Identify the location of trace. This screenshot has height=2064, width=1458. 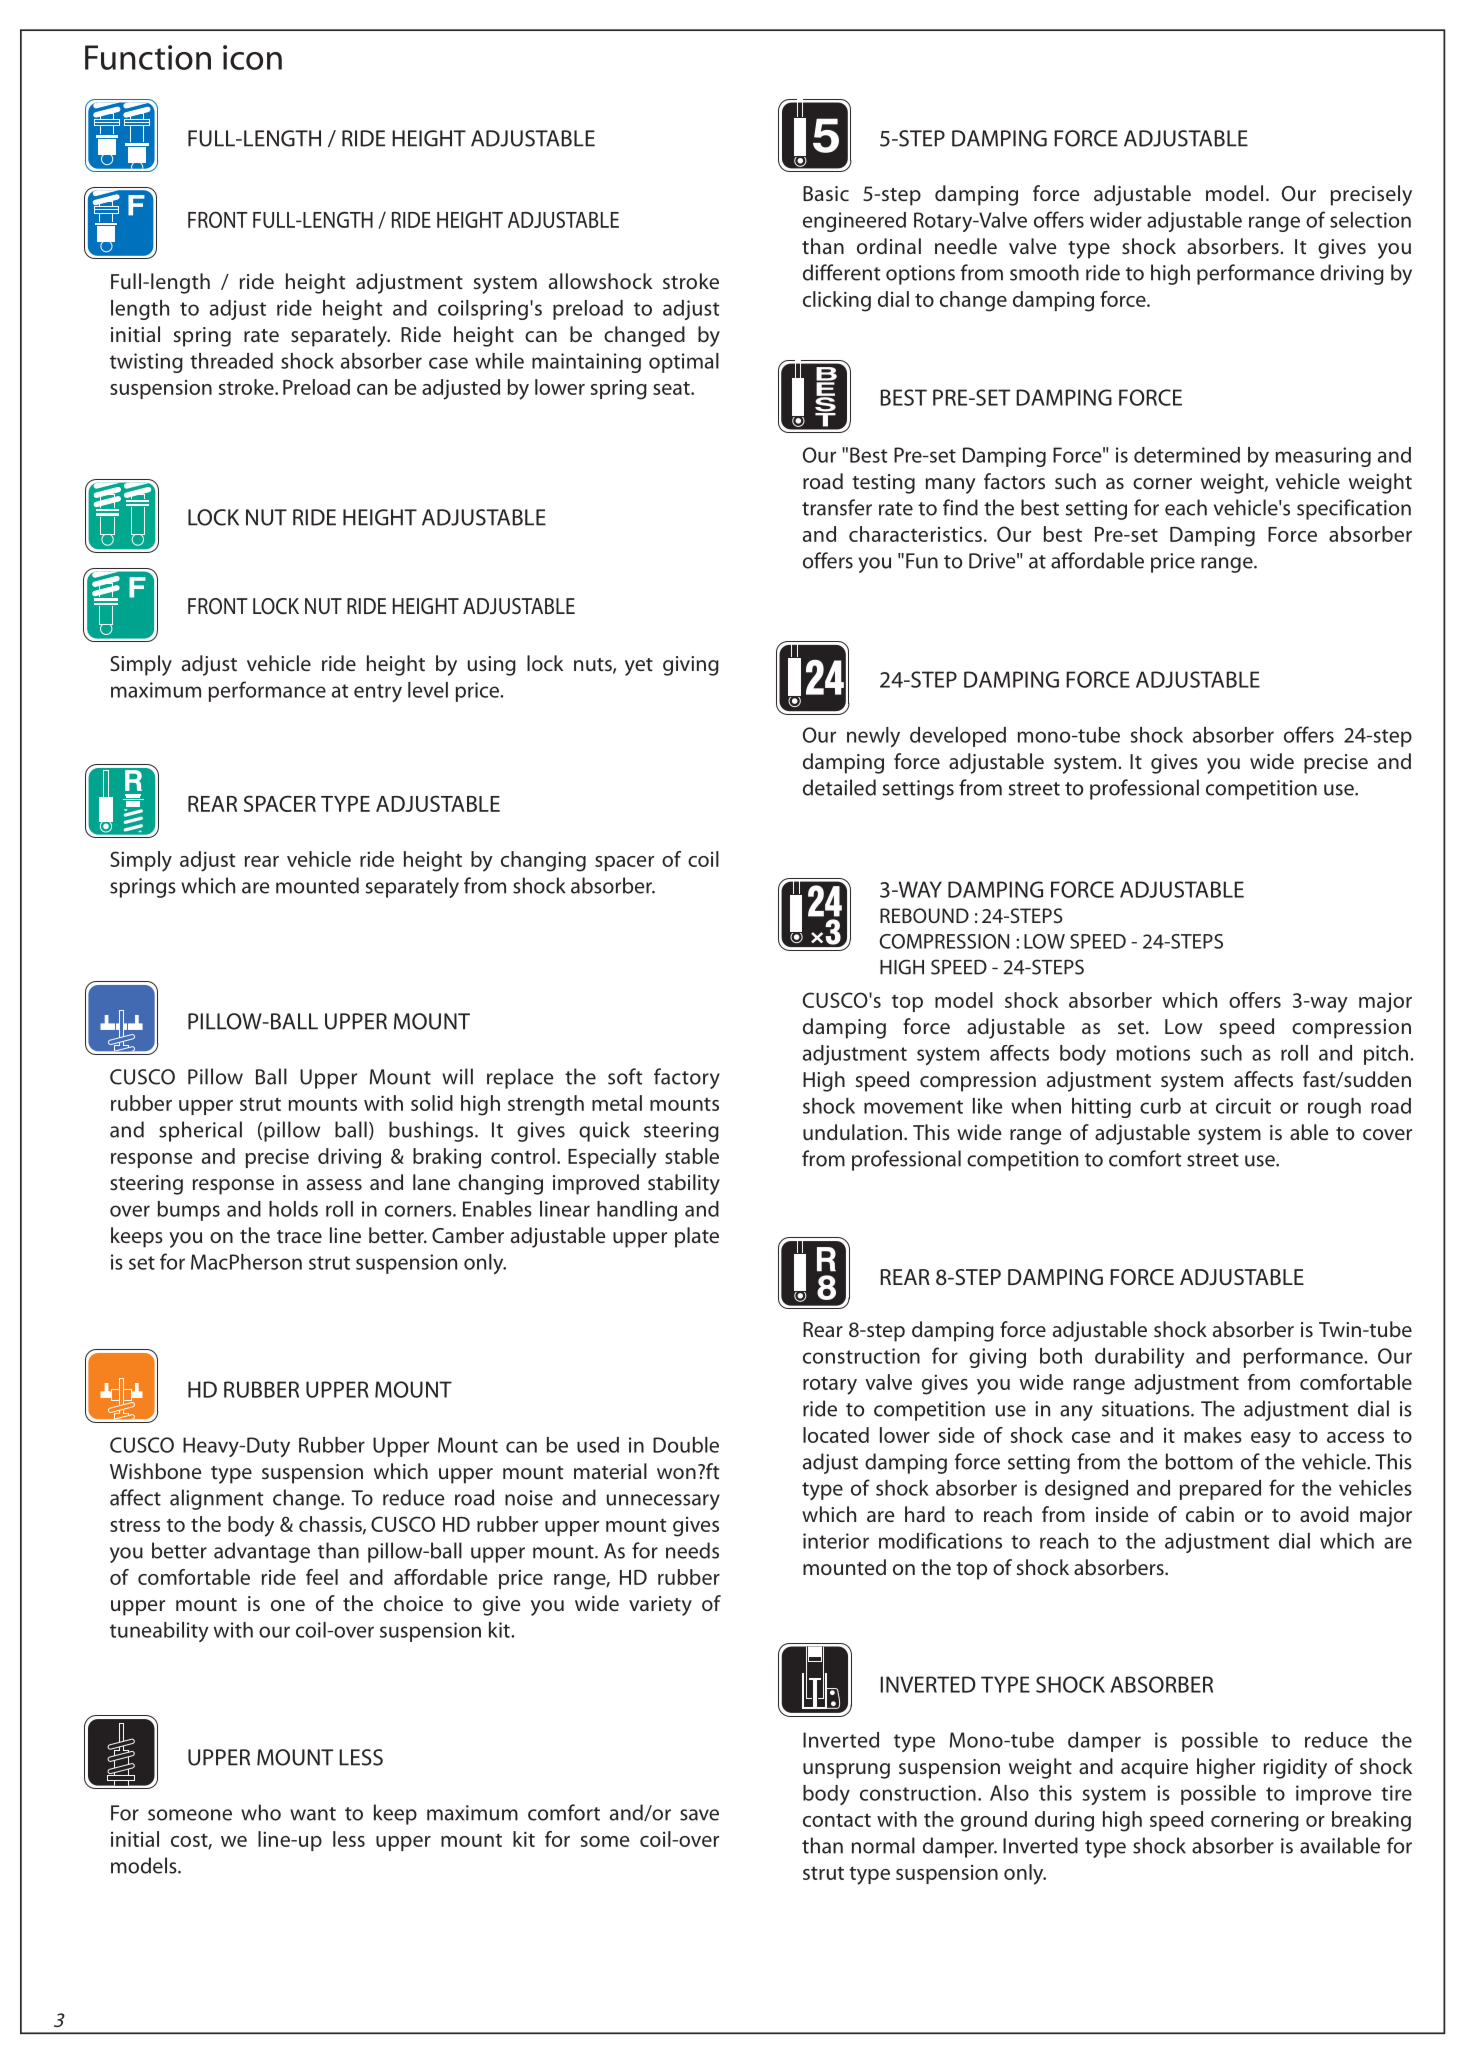
(299, 1237).
